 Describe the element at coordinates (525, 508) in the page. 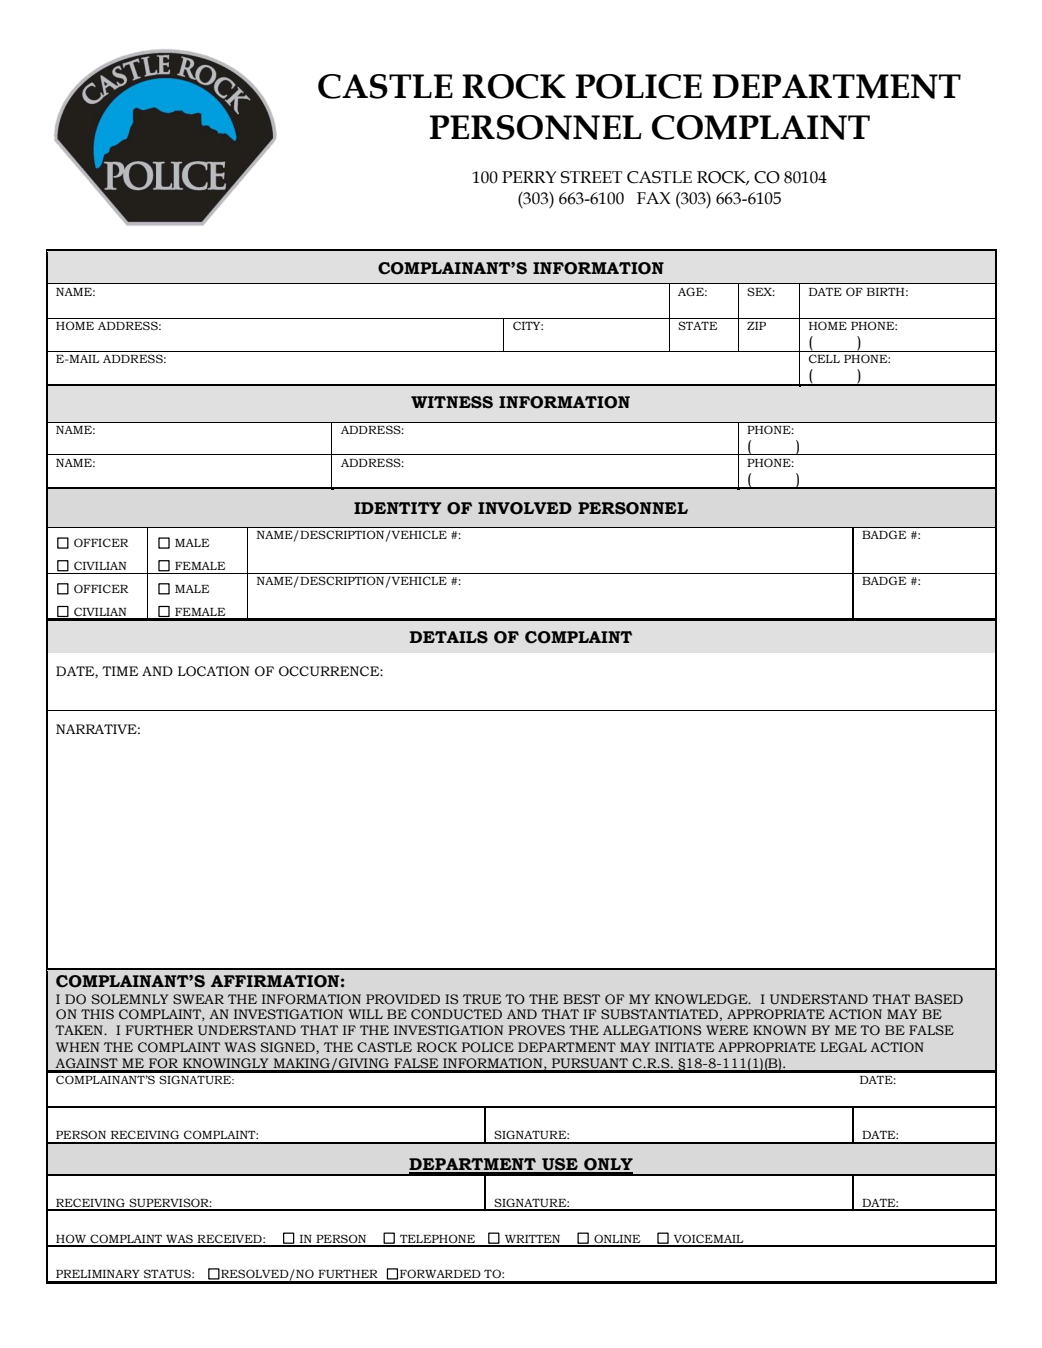

I see `INVOLVED` at that location.
